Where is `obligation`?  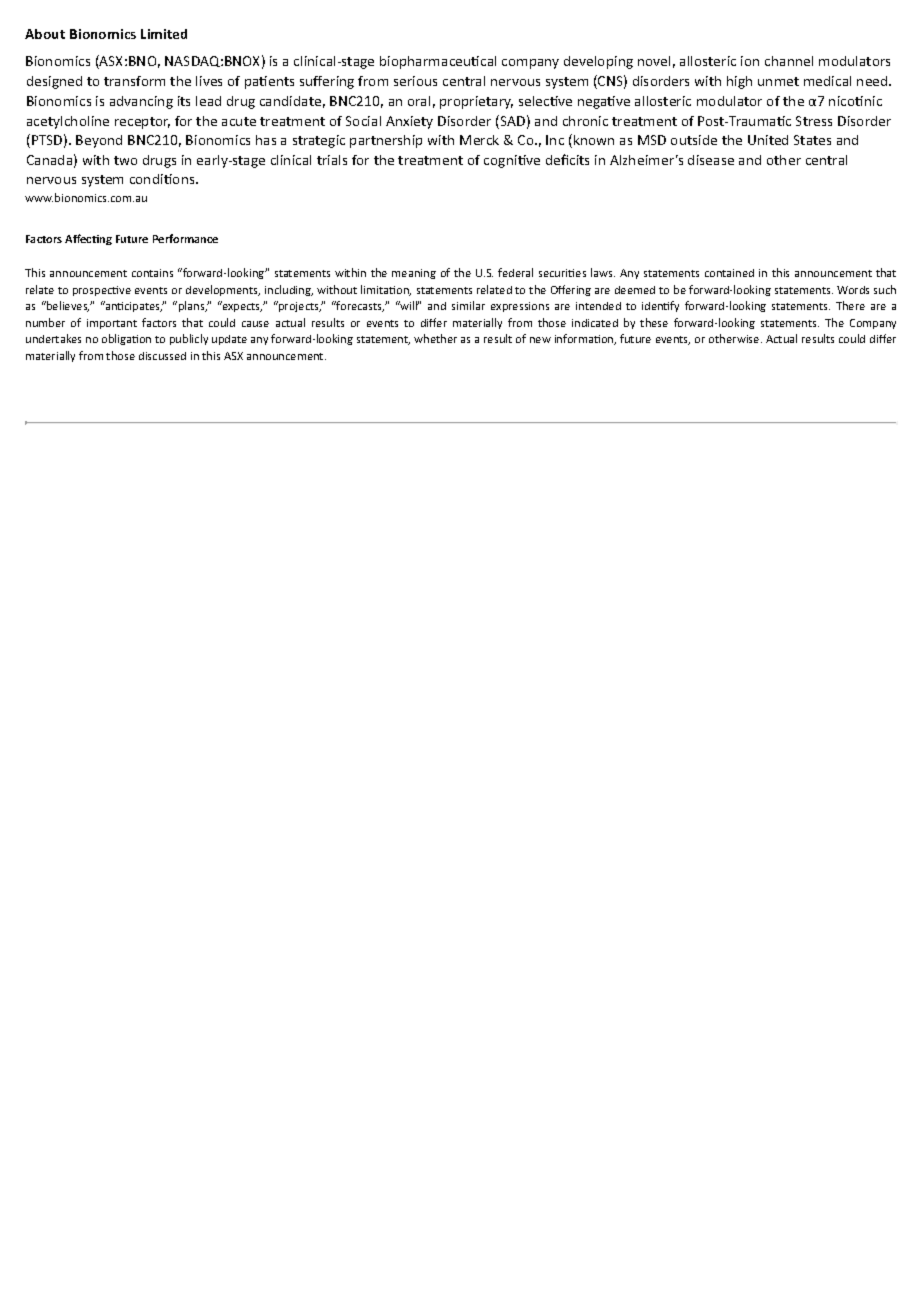 obligation is located at coordinates (126, 339).
